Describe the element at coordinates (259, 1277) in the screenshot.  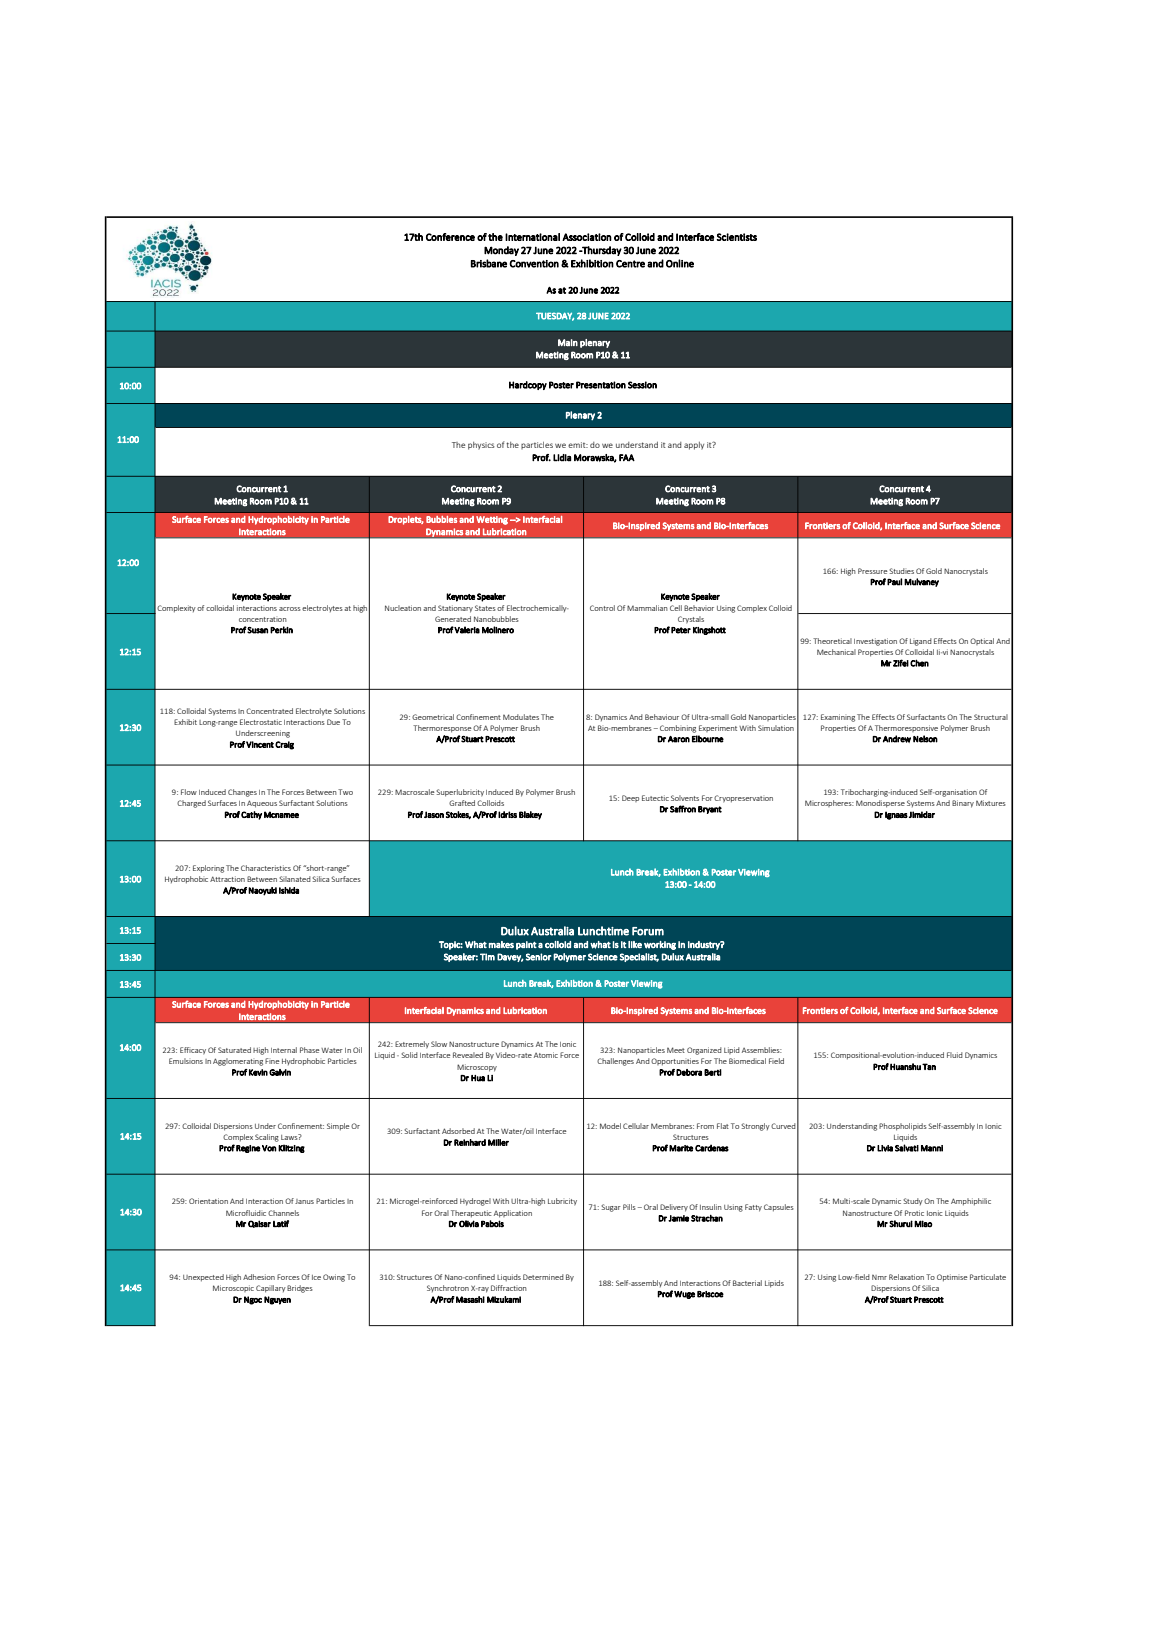
I see `Adhesion` at that location.
